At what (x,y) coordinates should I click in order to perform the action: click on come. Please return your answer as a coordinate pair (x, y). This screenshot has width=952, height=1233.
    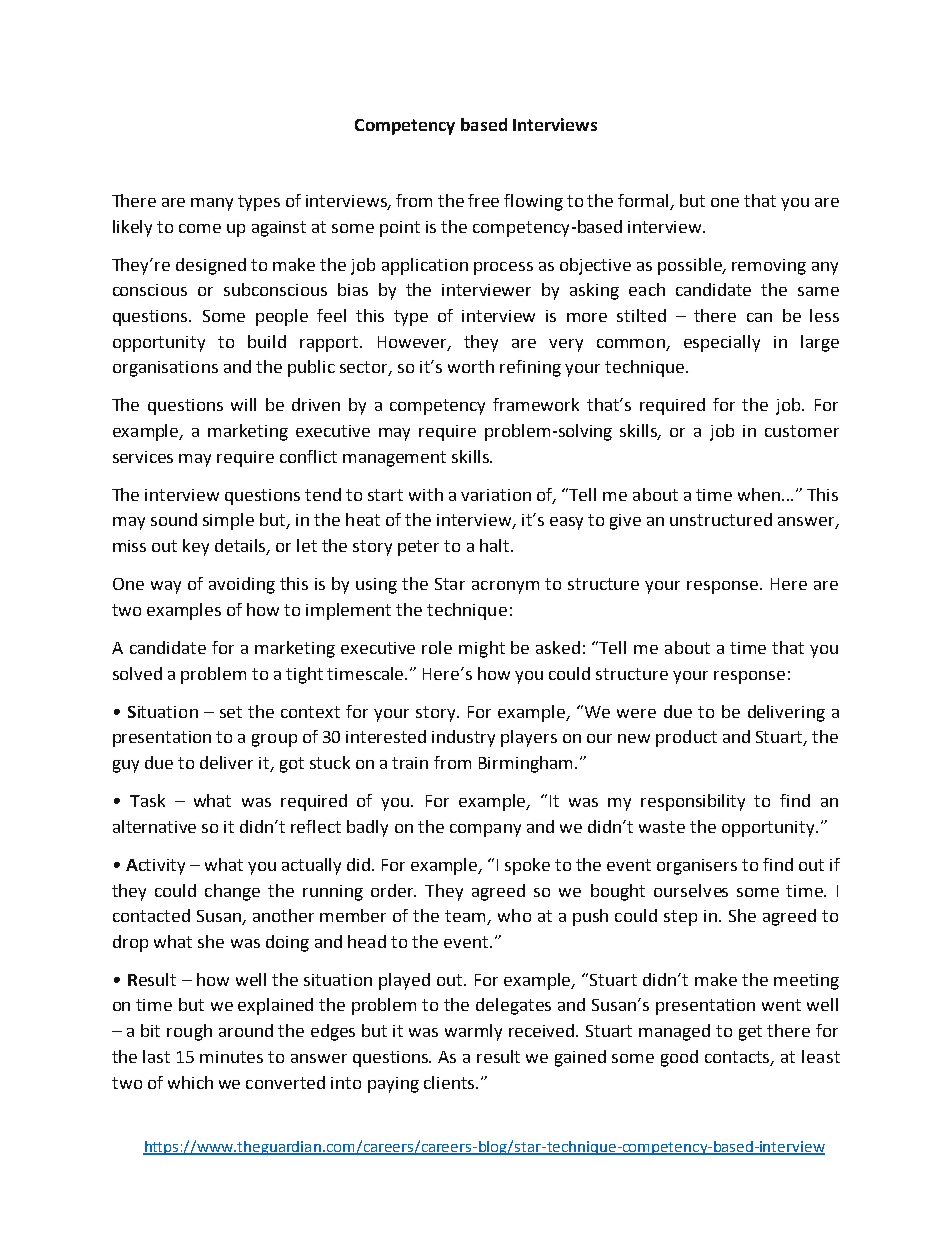
    Looking at the image, I should click on (200, 228).
